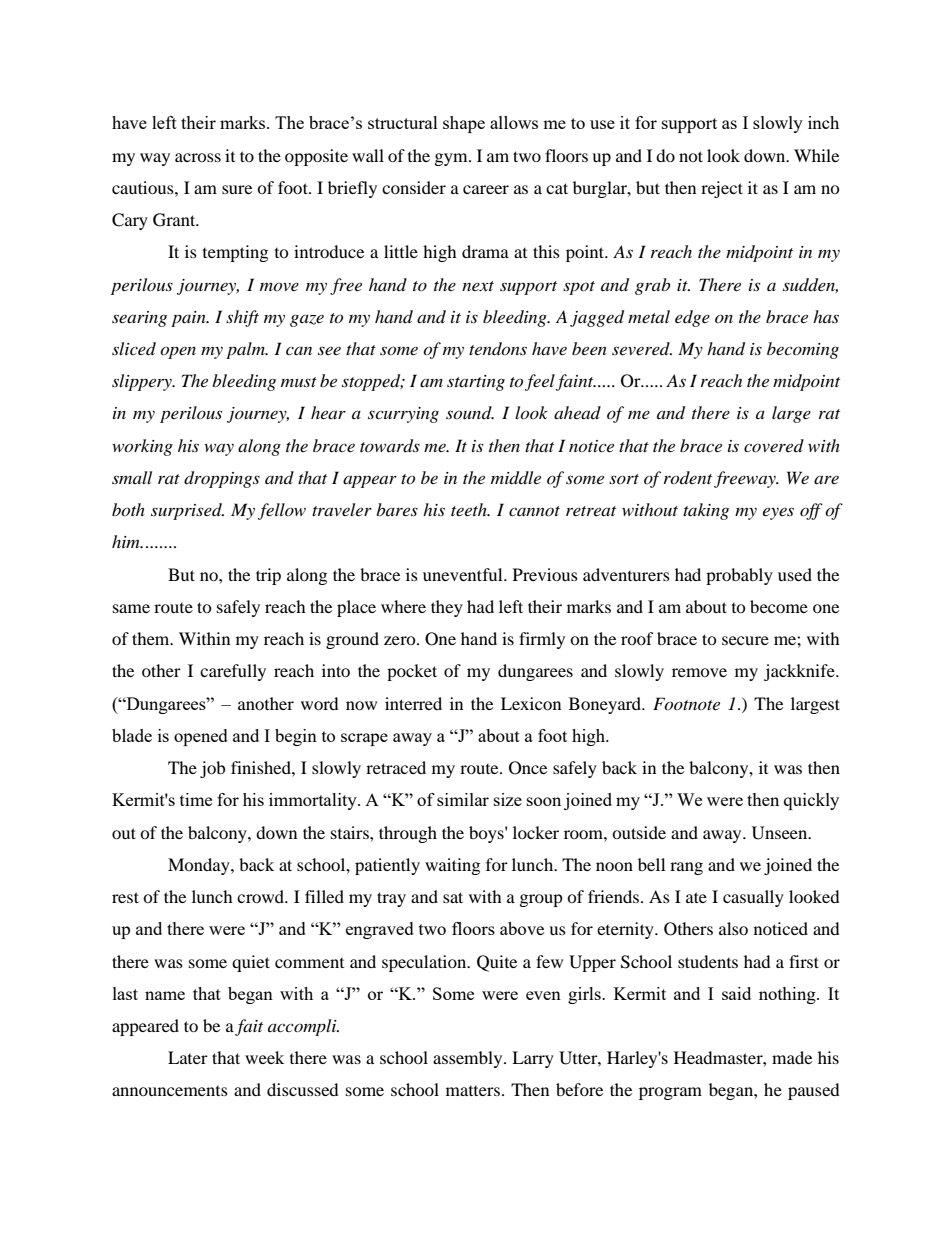  Describe the element at coordinates (152, 638) in the image. I see `them` at that location.
